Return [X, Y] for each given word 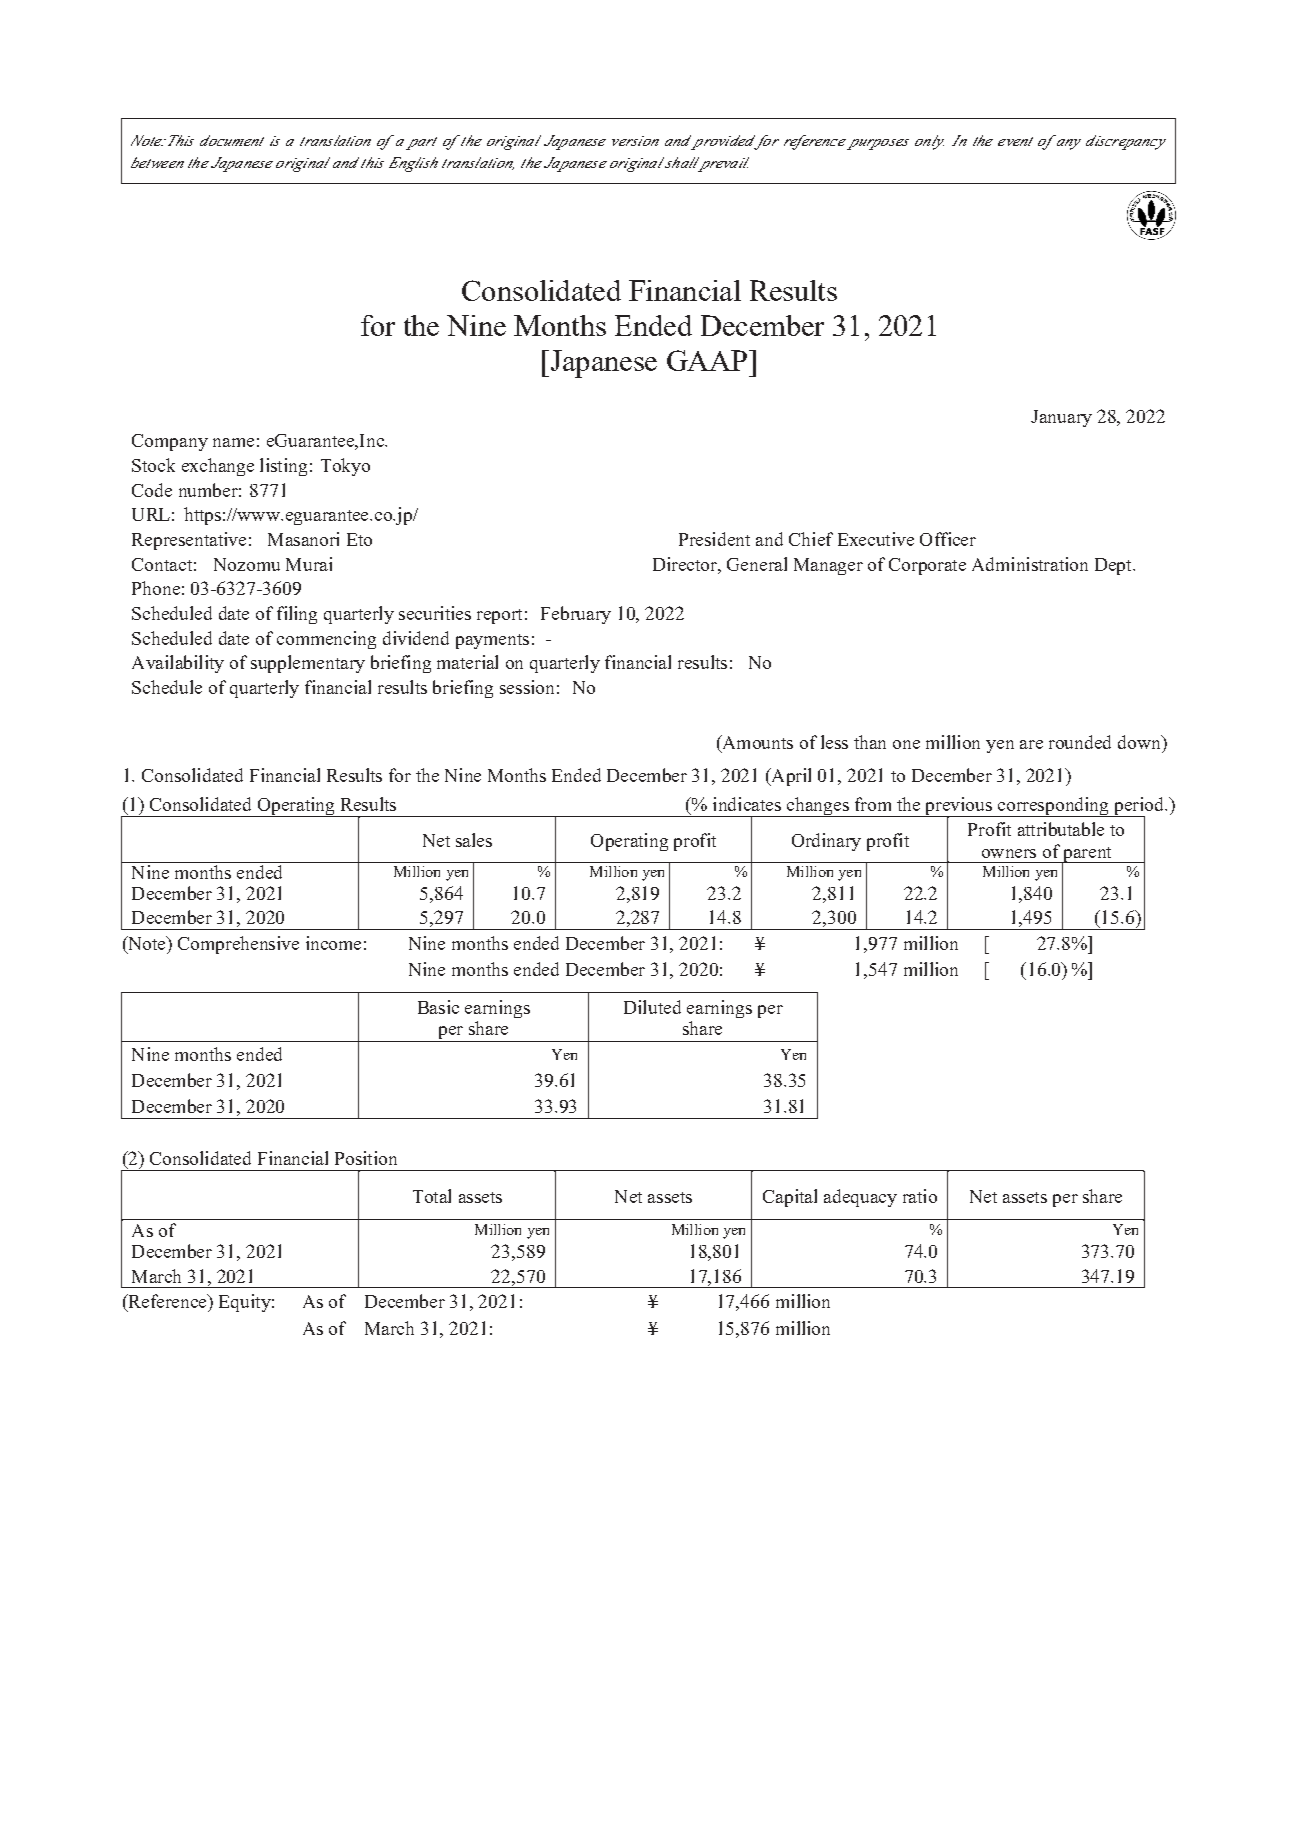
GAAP [708, 360]
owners [1009, 853]
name [233, 442]
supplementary [308, 664]
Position [366, 1158]
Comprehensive [238, 945]
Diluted [652, 1007]
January [1061, 418]
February [576, 615]
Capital [790, 1198]
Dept [1114, 566]
